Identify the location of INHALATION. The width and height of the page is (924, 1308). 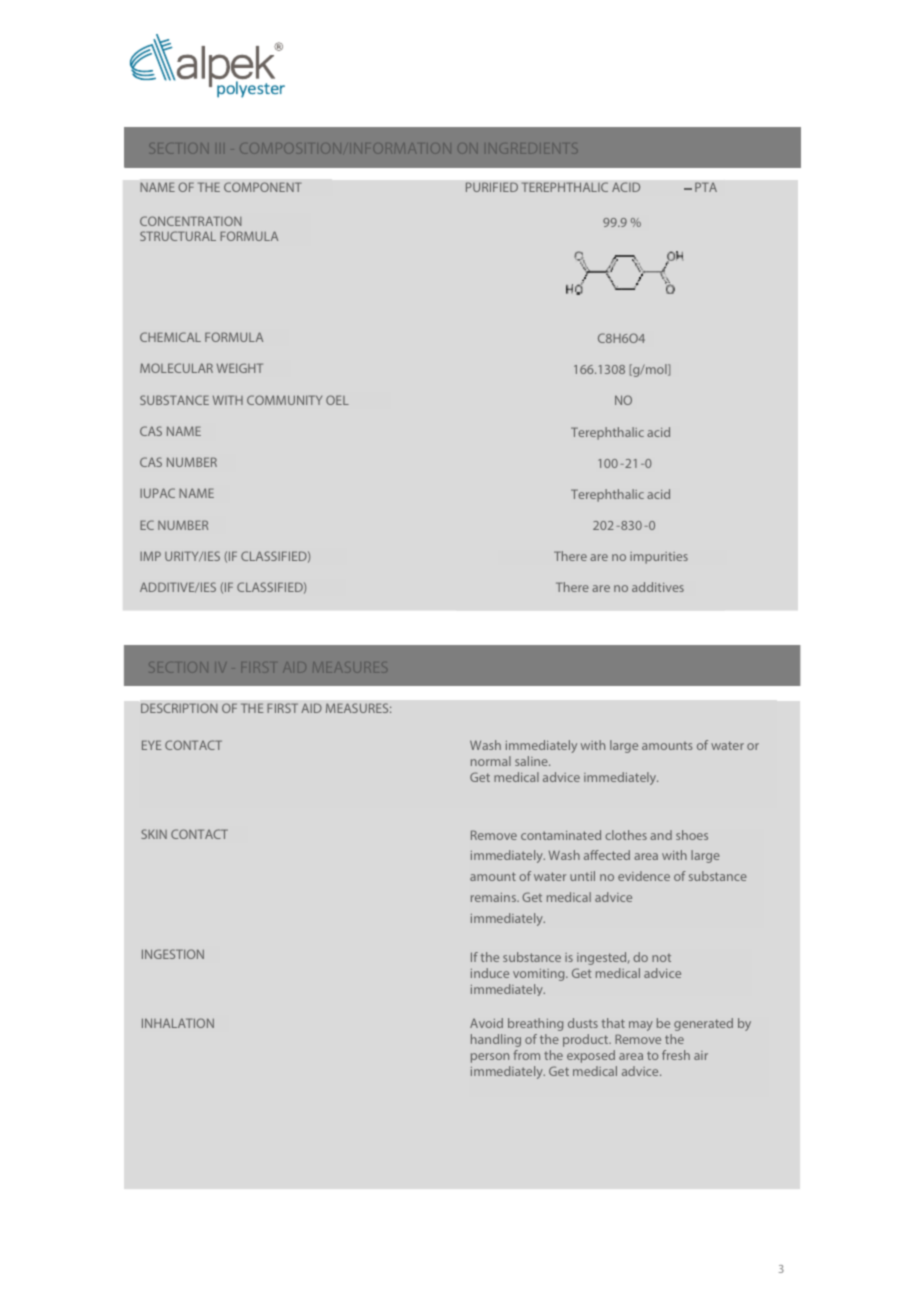
(178, 1023).
